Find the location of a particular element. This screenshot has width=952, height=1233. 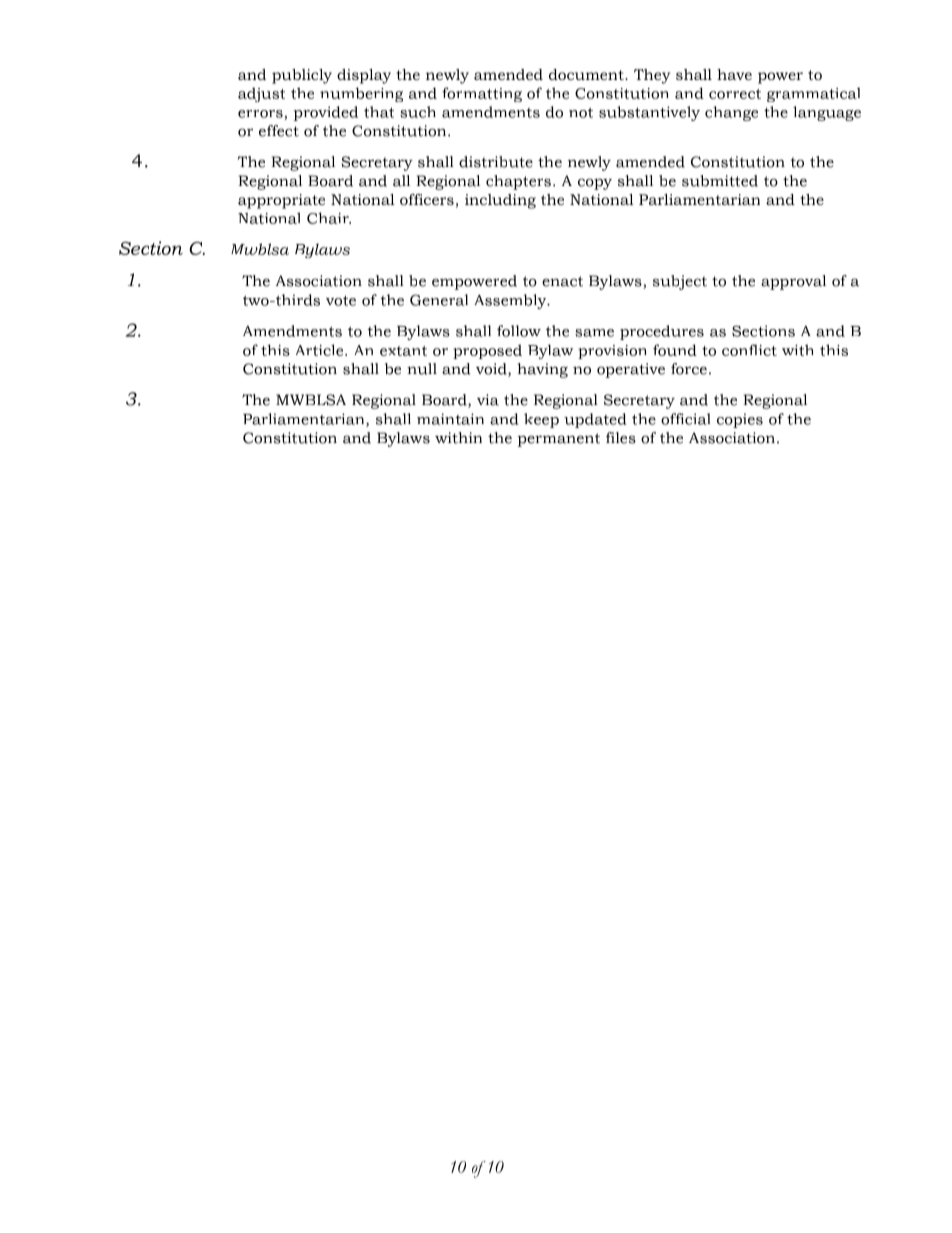

Article is located at coordinates (321, 350).
